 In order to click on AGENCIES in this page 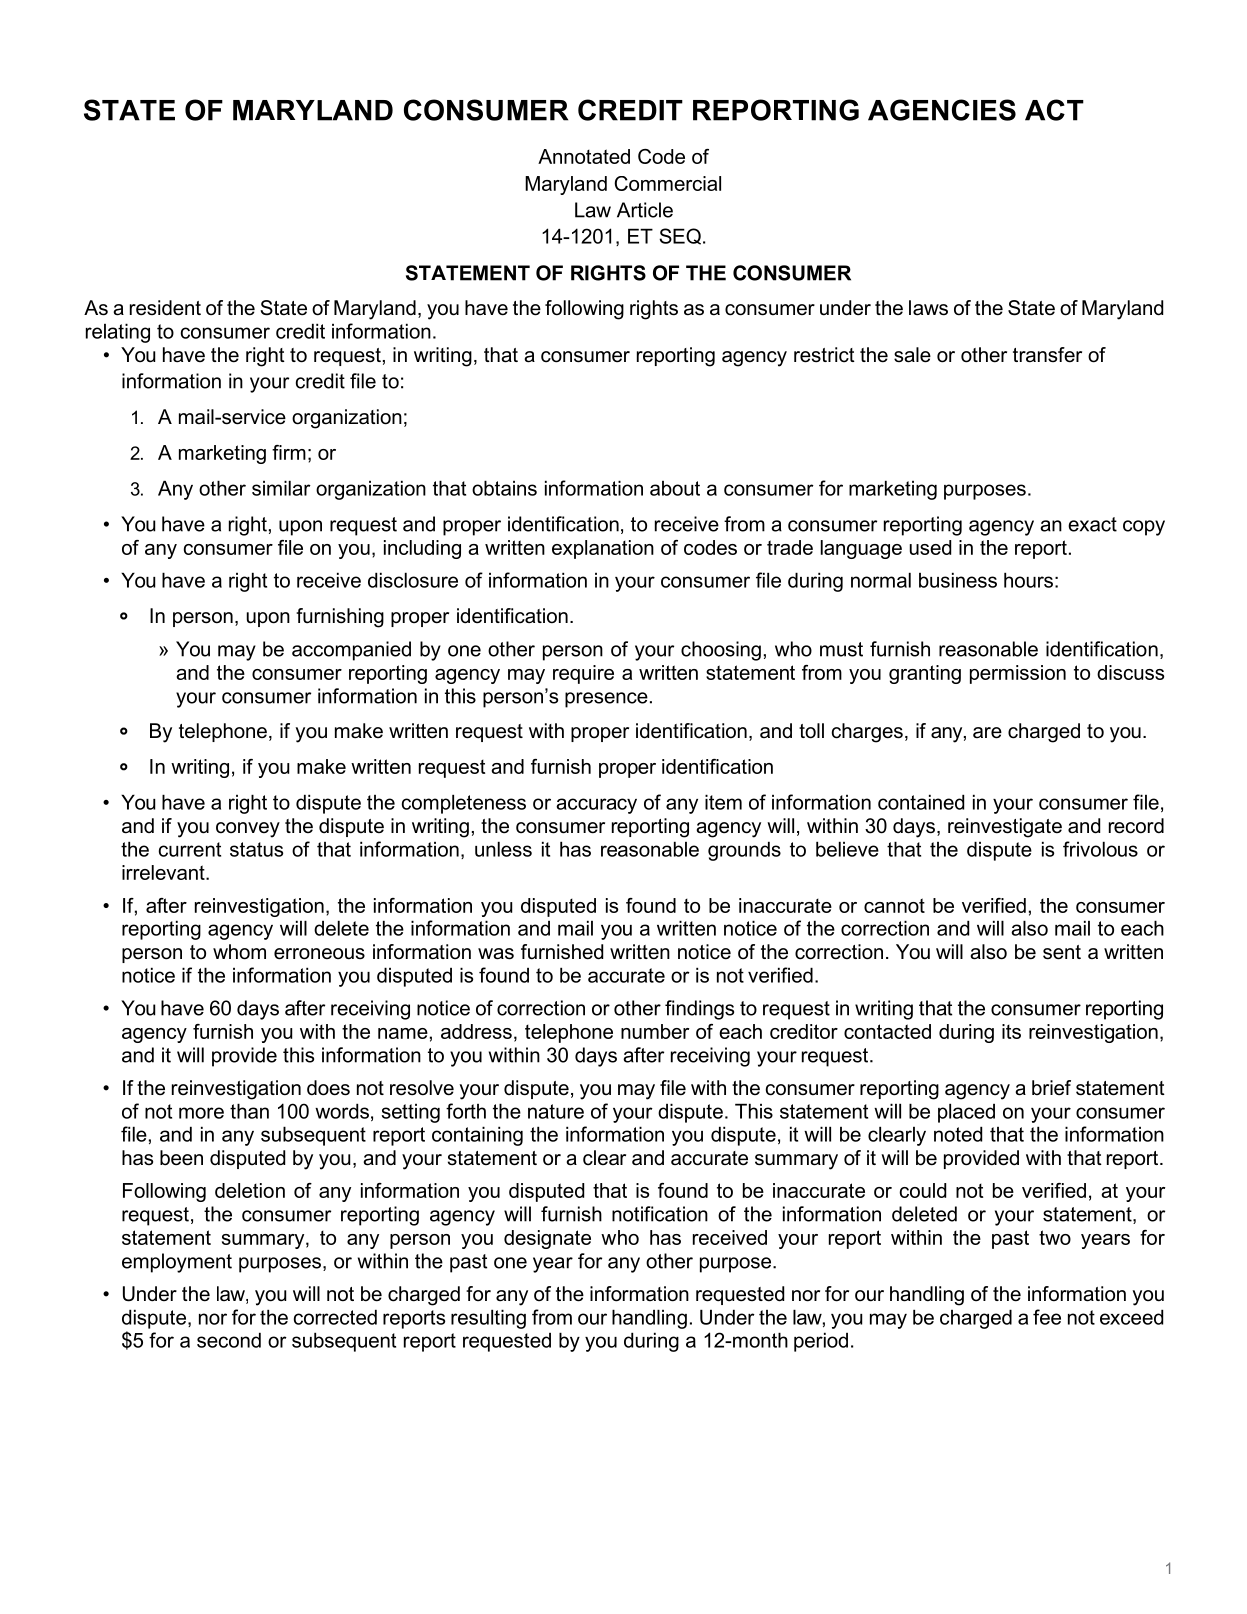, I will do `click(942, 110)`.
